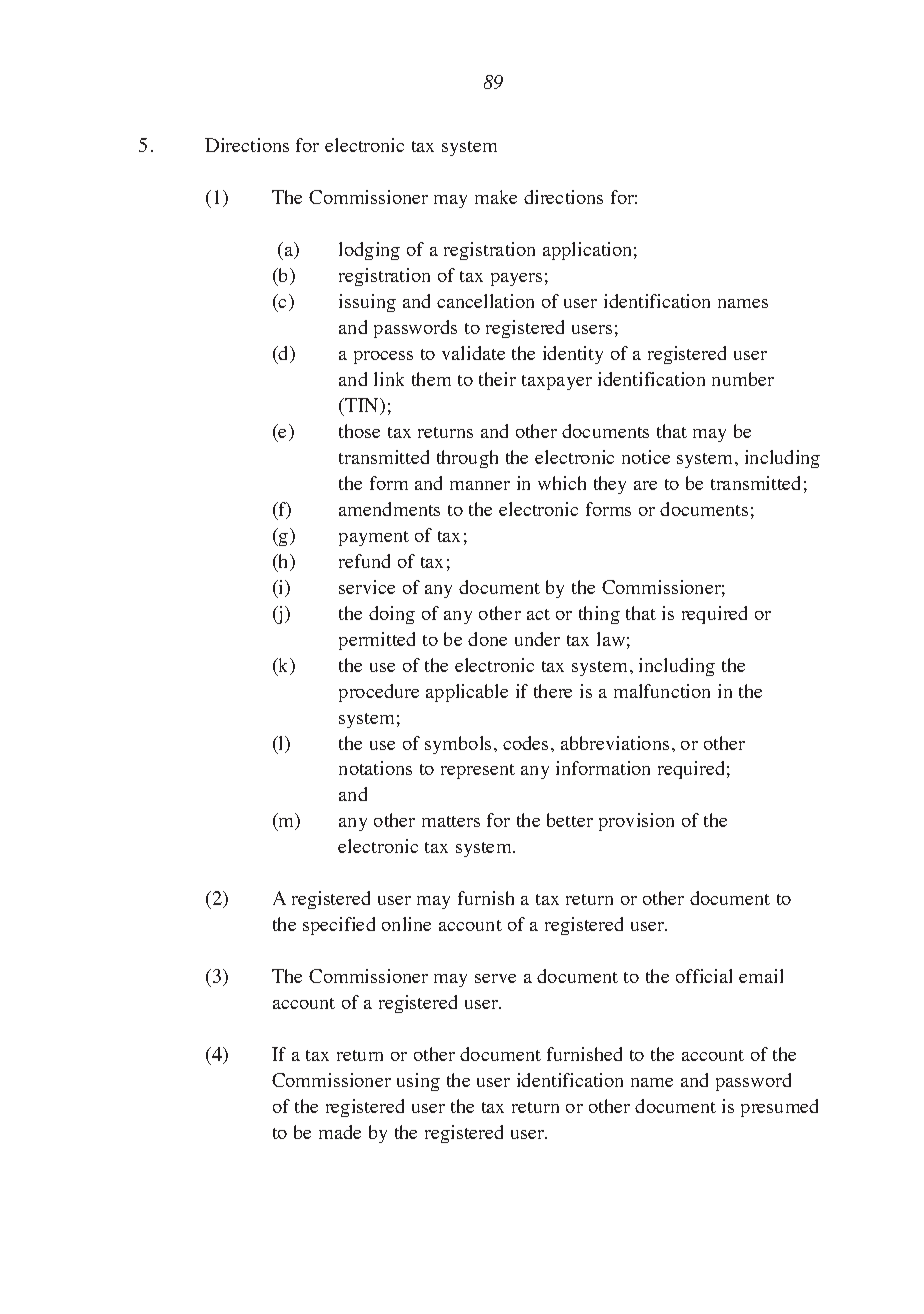 The height and width of the screenshot is (1314, 924). Describe the element at coordinates (418, 1082) in the screenshot. I see `using` at that location.
